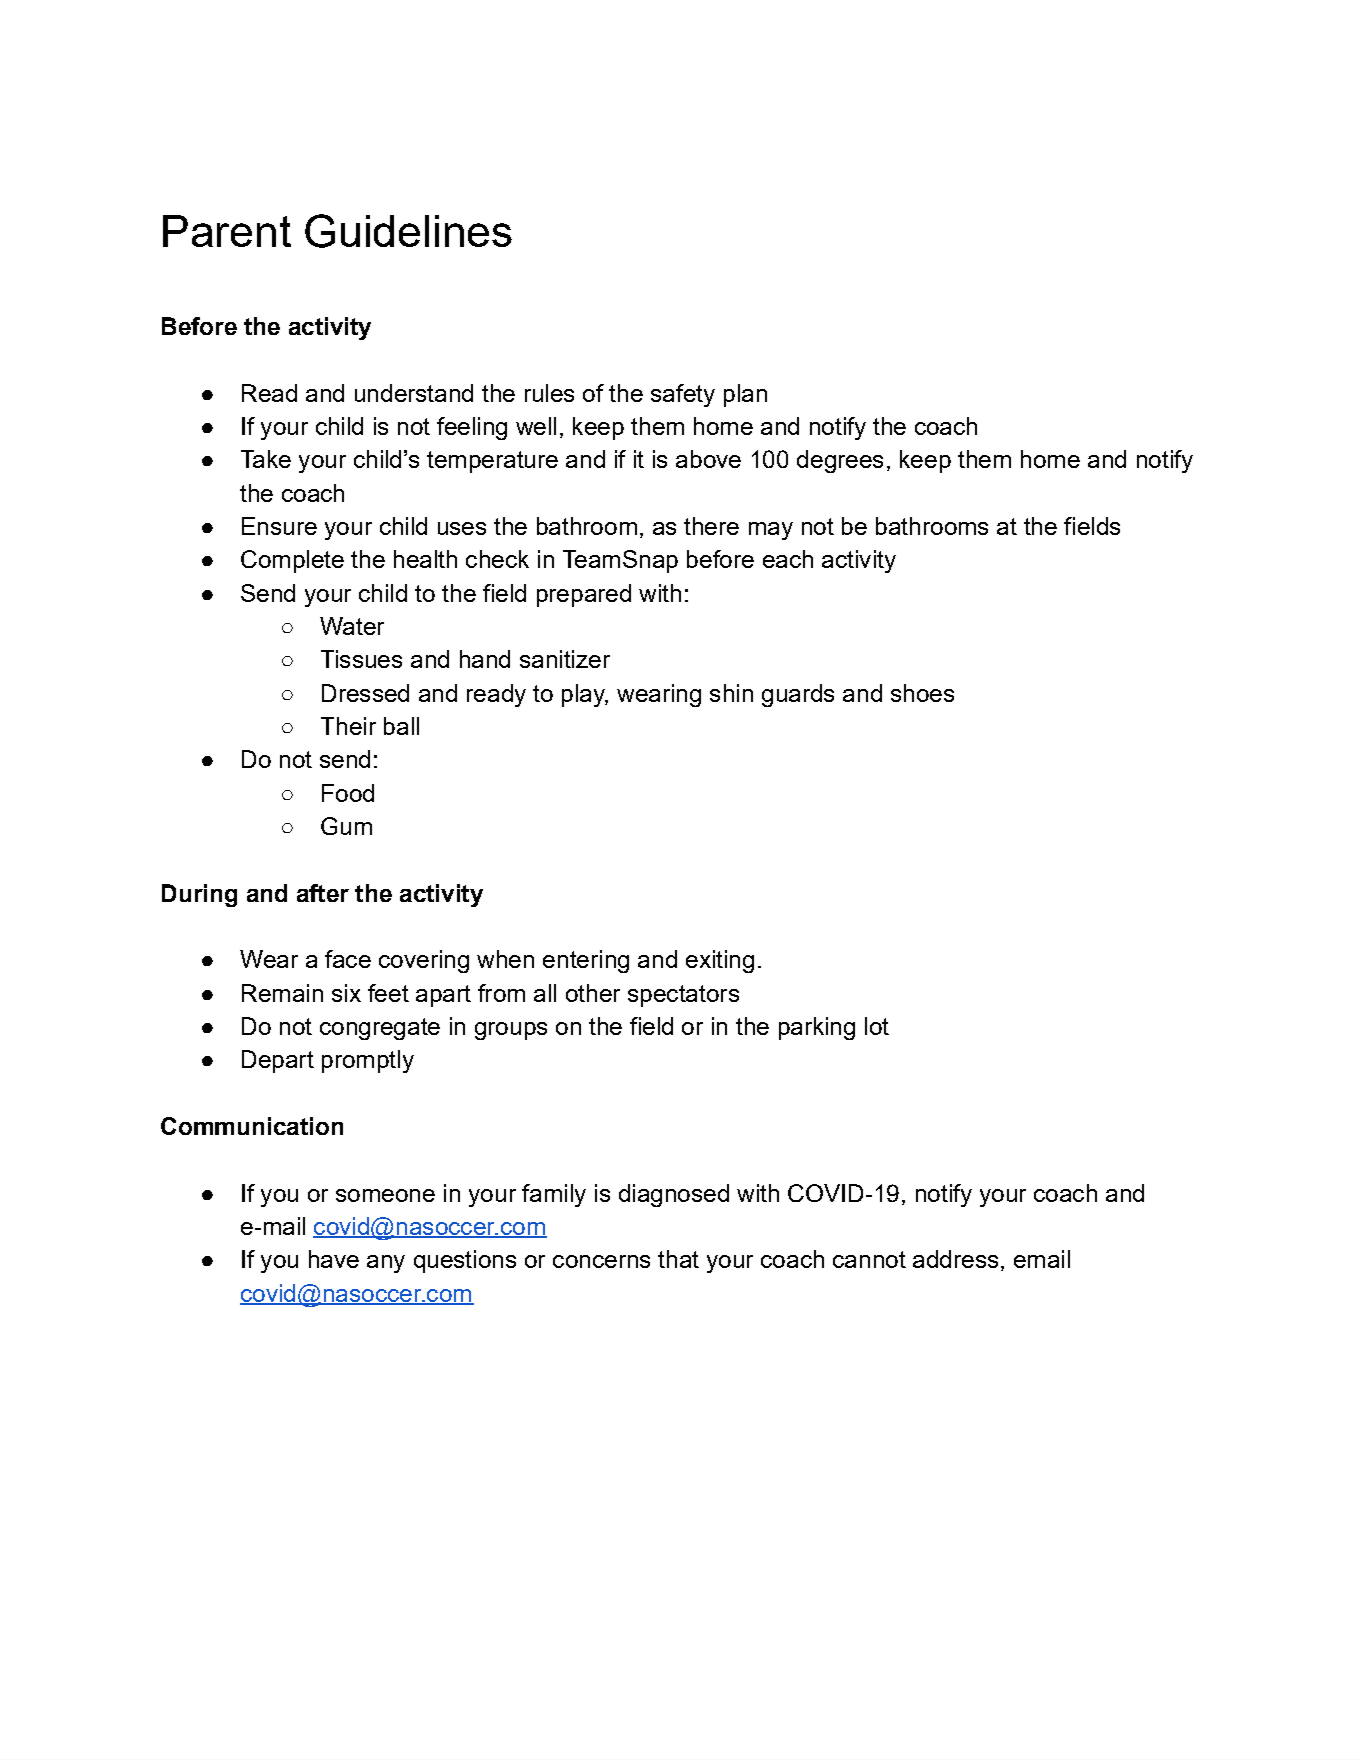  What do you see at coordinates (877, 1026) in the screenshot?
I see `lot` at bounding box center [877, 1026].
